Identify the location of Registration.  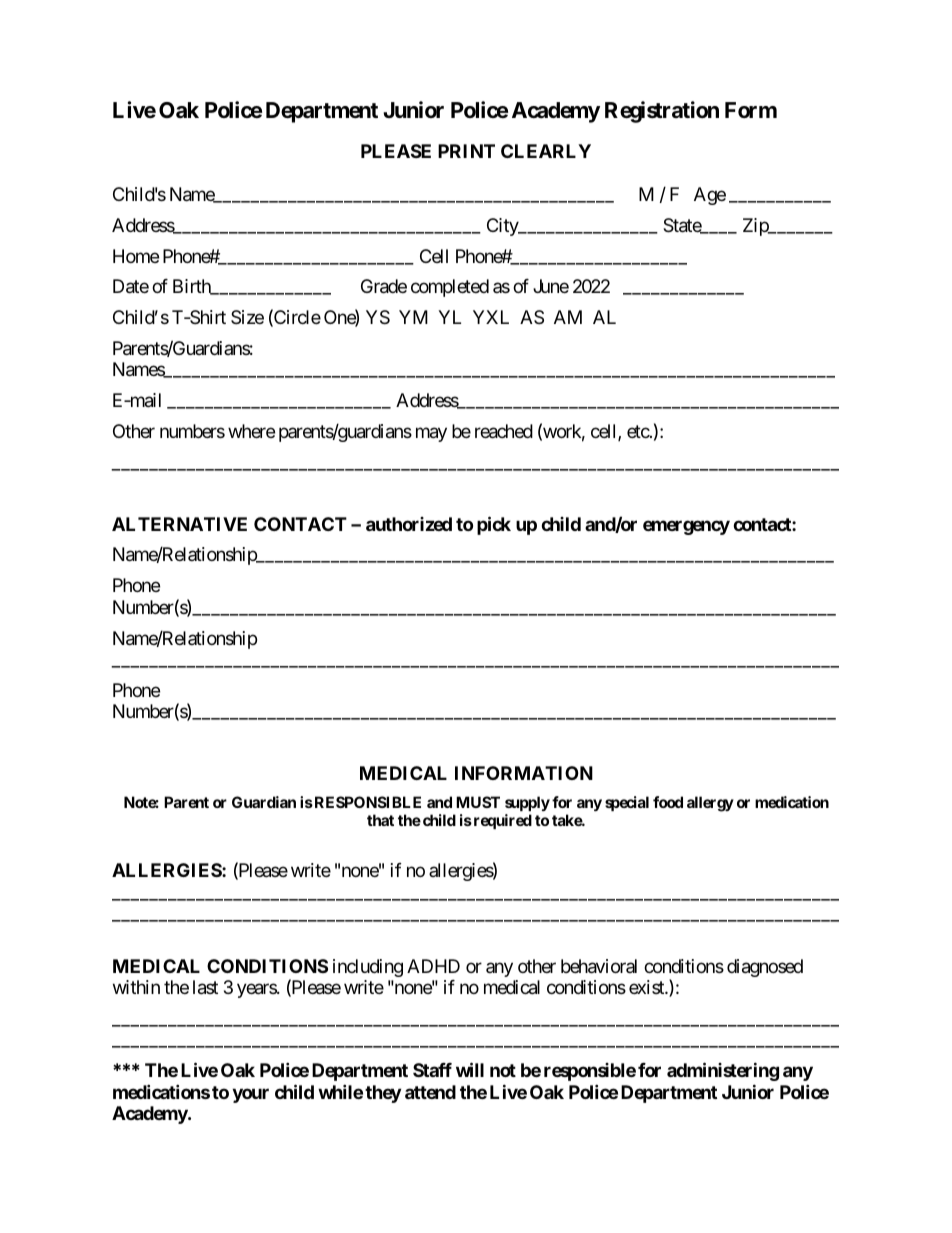
(662, 112).
